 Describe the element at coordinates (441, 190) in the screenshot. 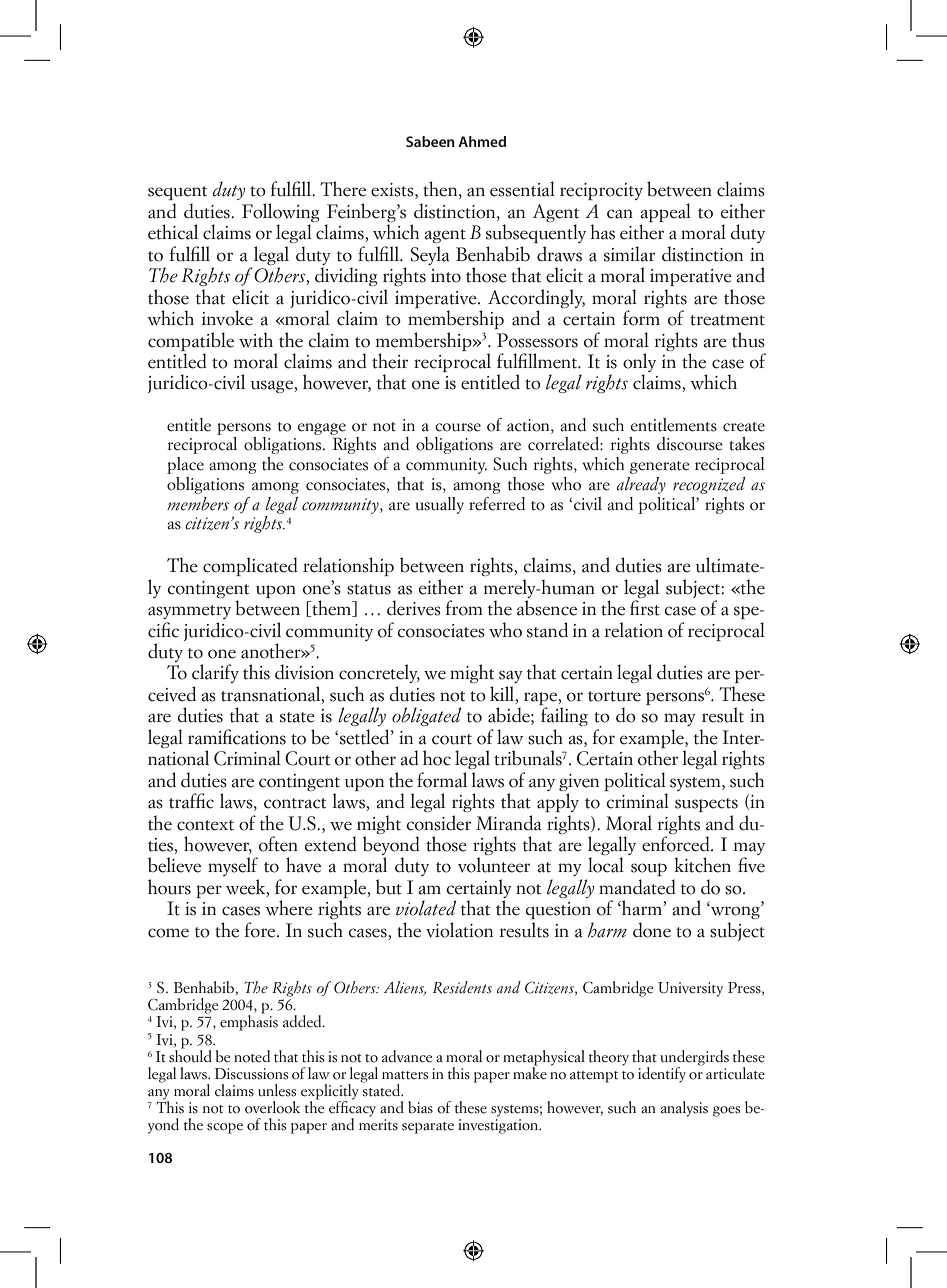

I see `then` at that location.
